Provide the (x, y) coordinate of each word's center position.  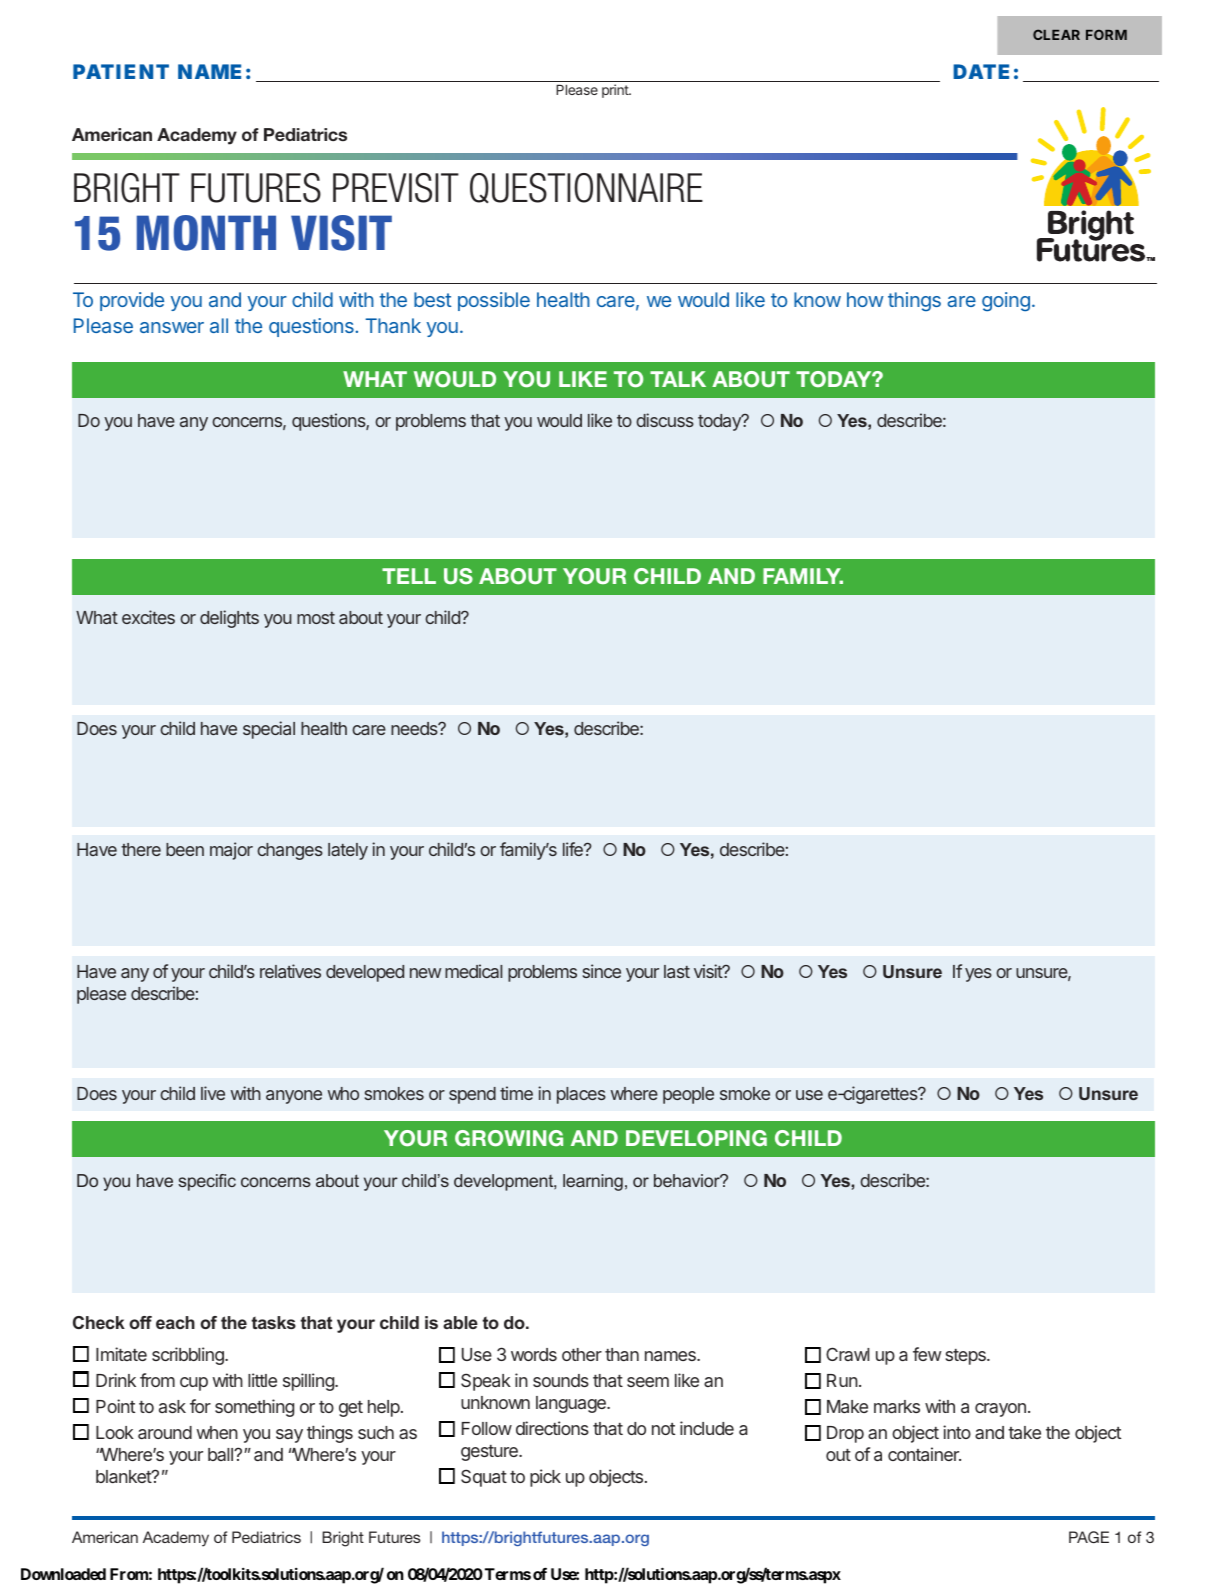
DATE (981, 71)
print (616, 91)
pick (545, 1478)
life (574, 849)
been (185, 849)
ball (221, 1454)
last (677, 971)
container (924, 1454)
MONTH (206, 233)
